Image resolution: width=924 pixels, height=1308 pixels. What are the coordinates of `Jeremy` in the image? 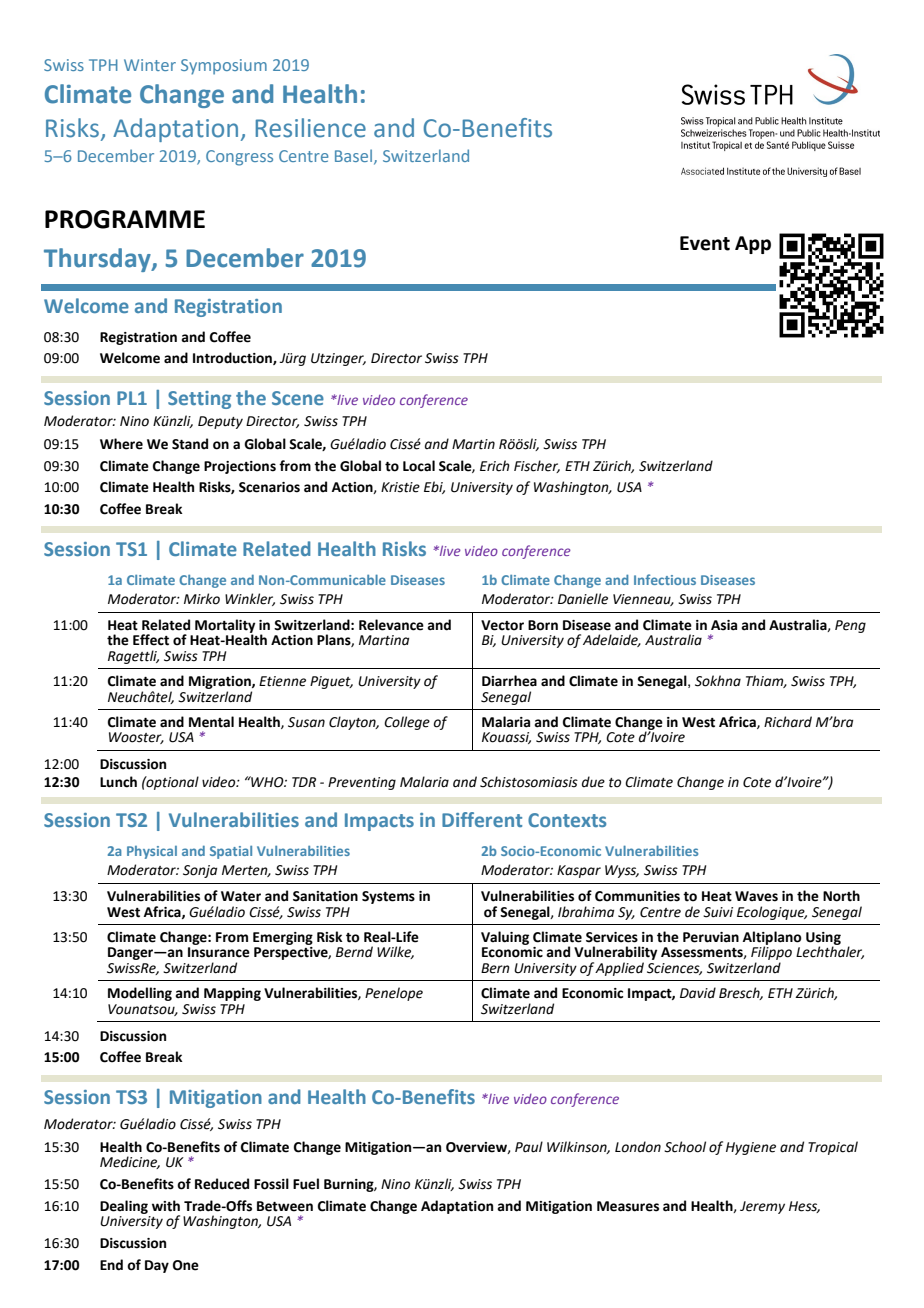 It's located at (762, 1207).
